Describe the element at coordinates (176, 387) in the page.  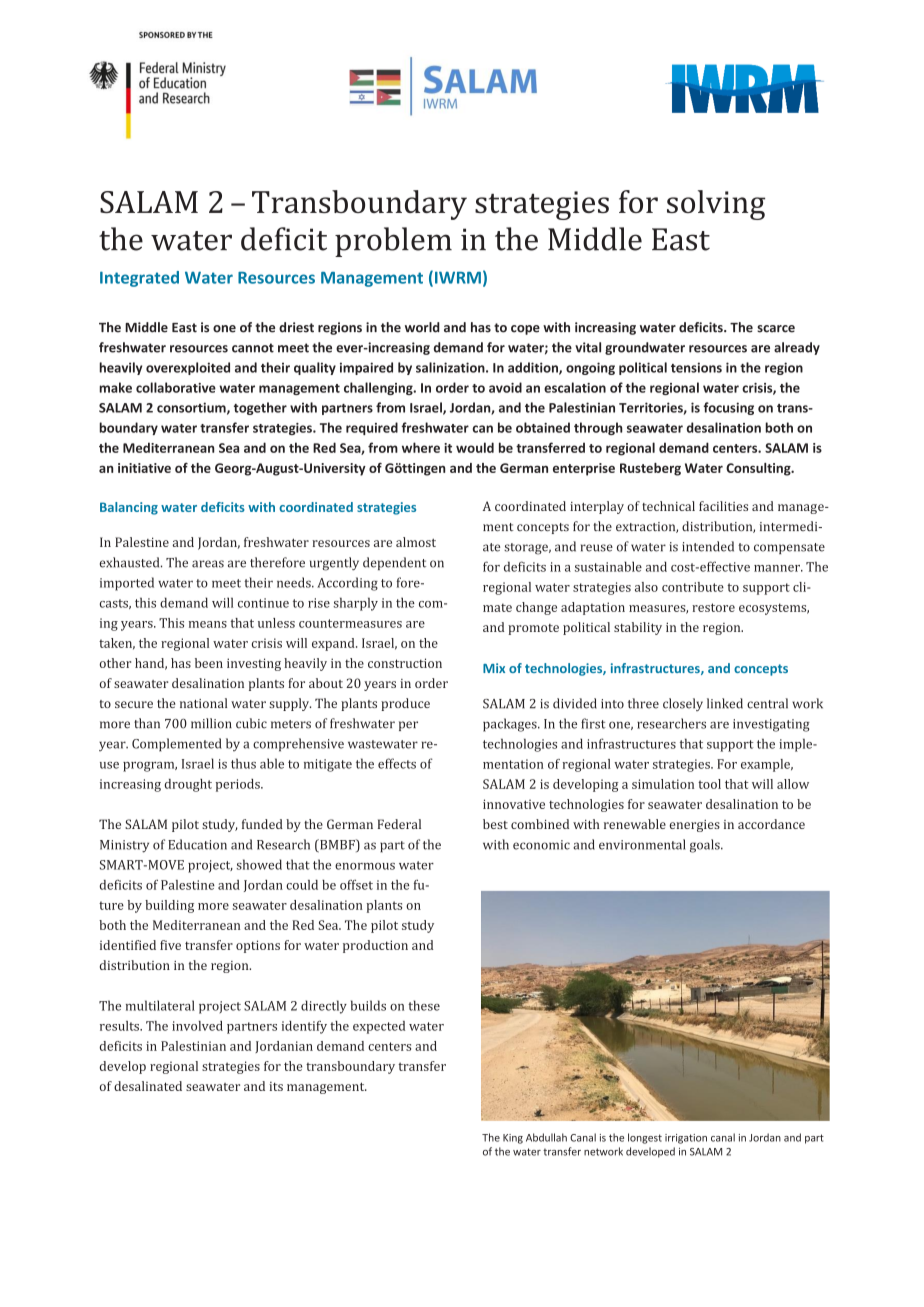
I see `collaborative` at that location.
